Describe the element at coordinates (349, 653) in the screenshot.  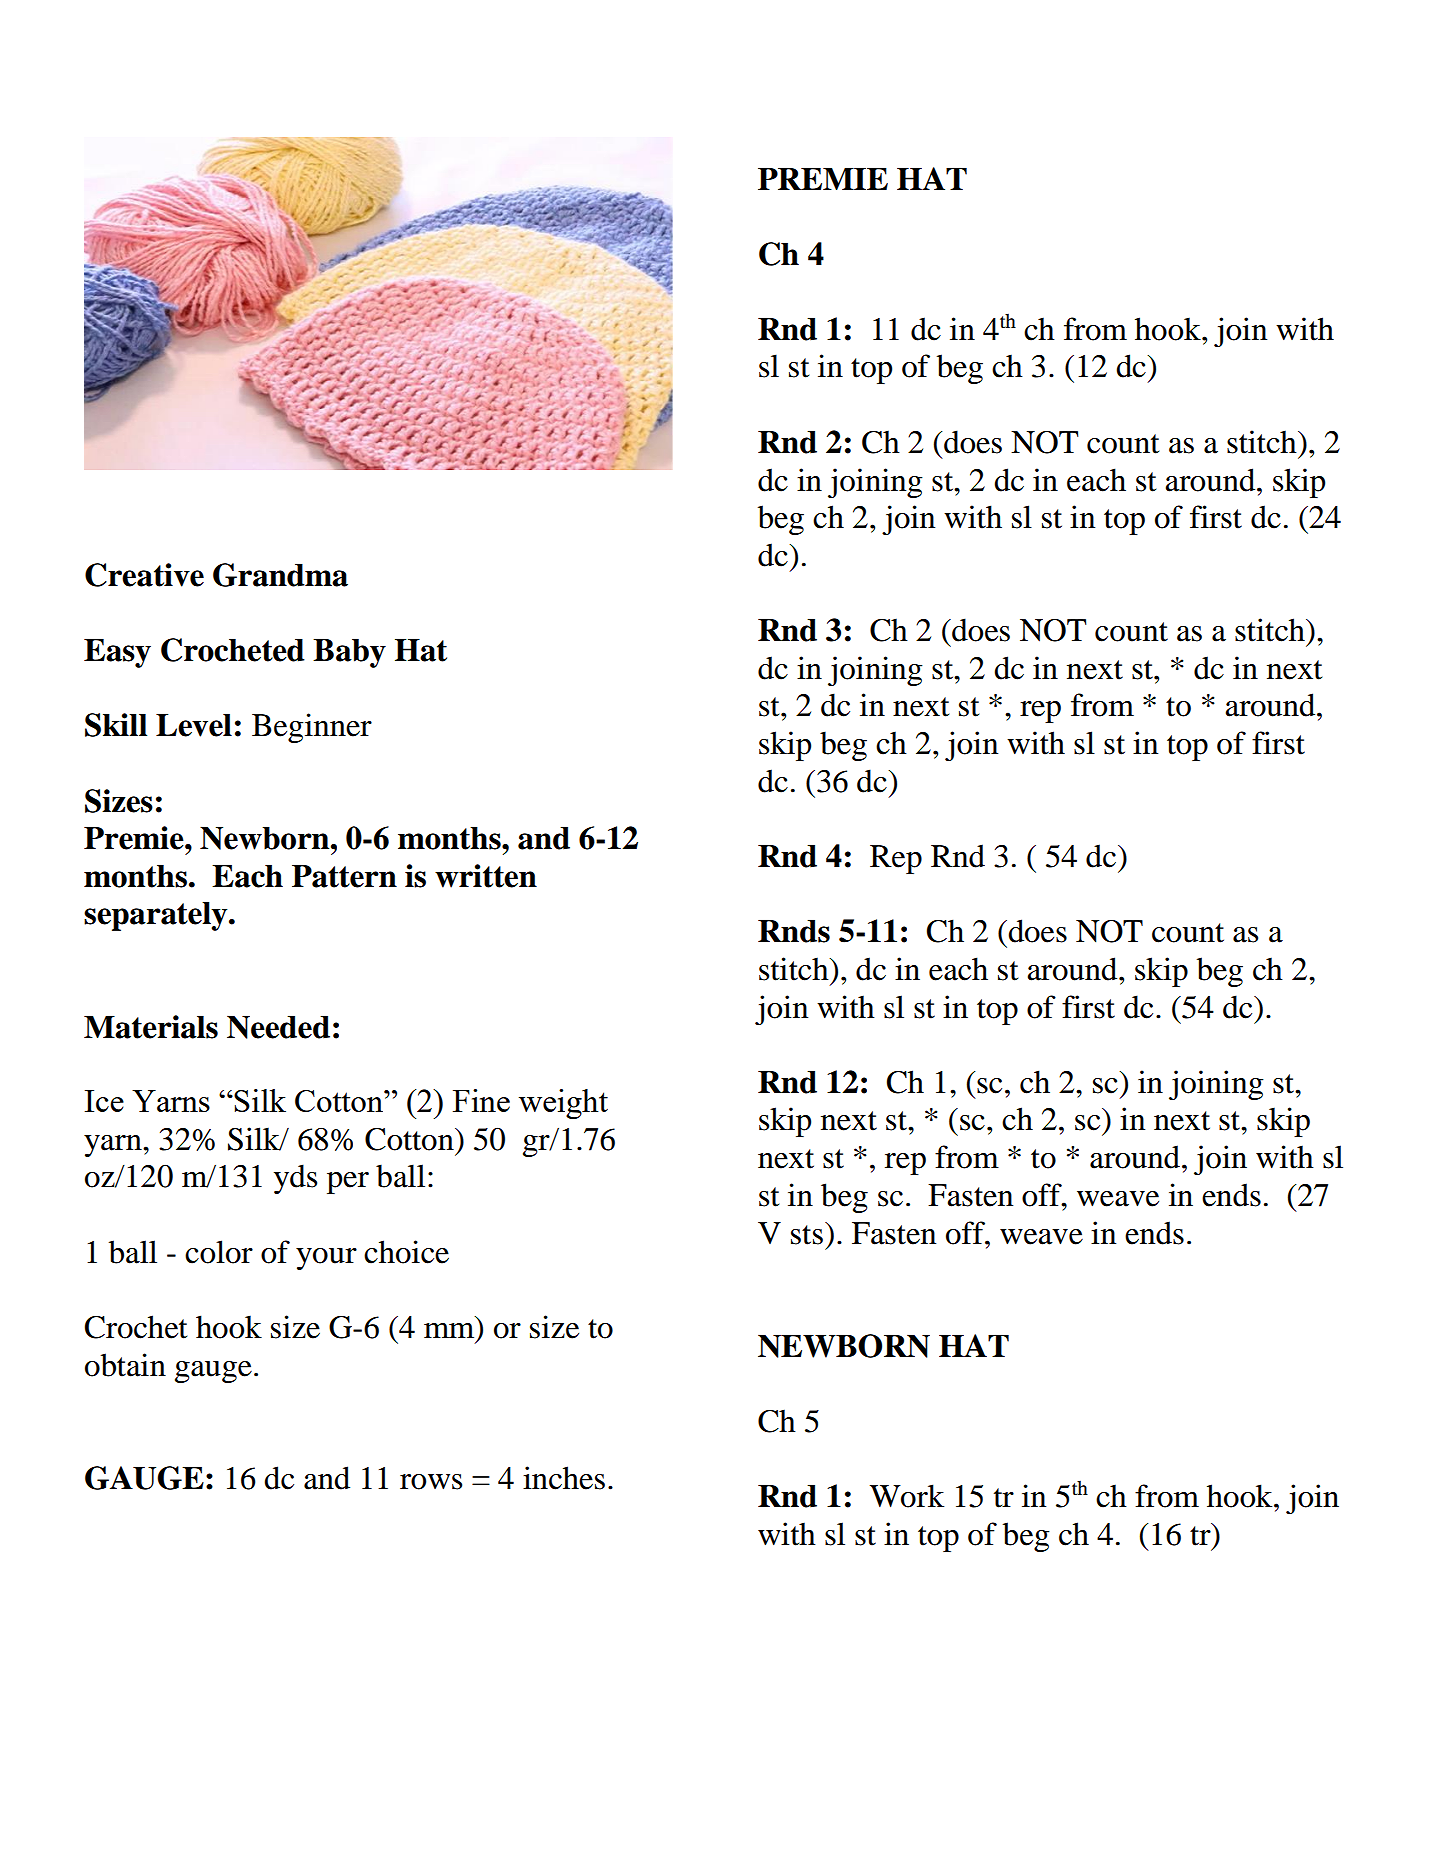
I see `Baby` at that location.
